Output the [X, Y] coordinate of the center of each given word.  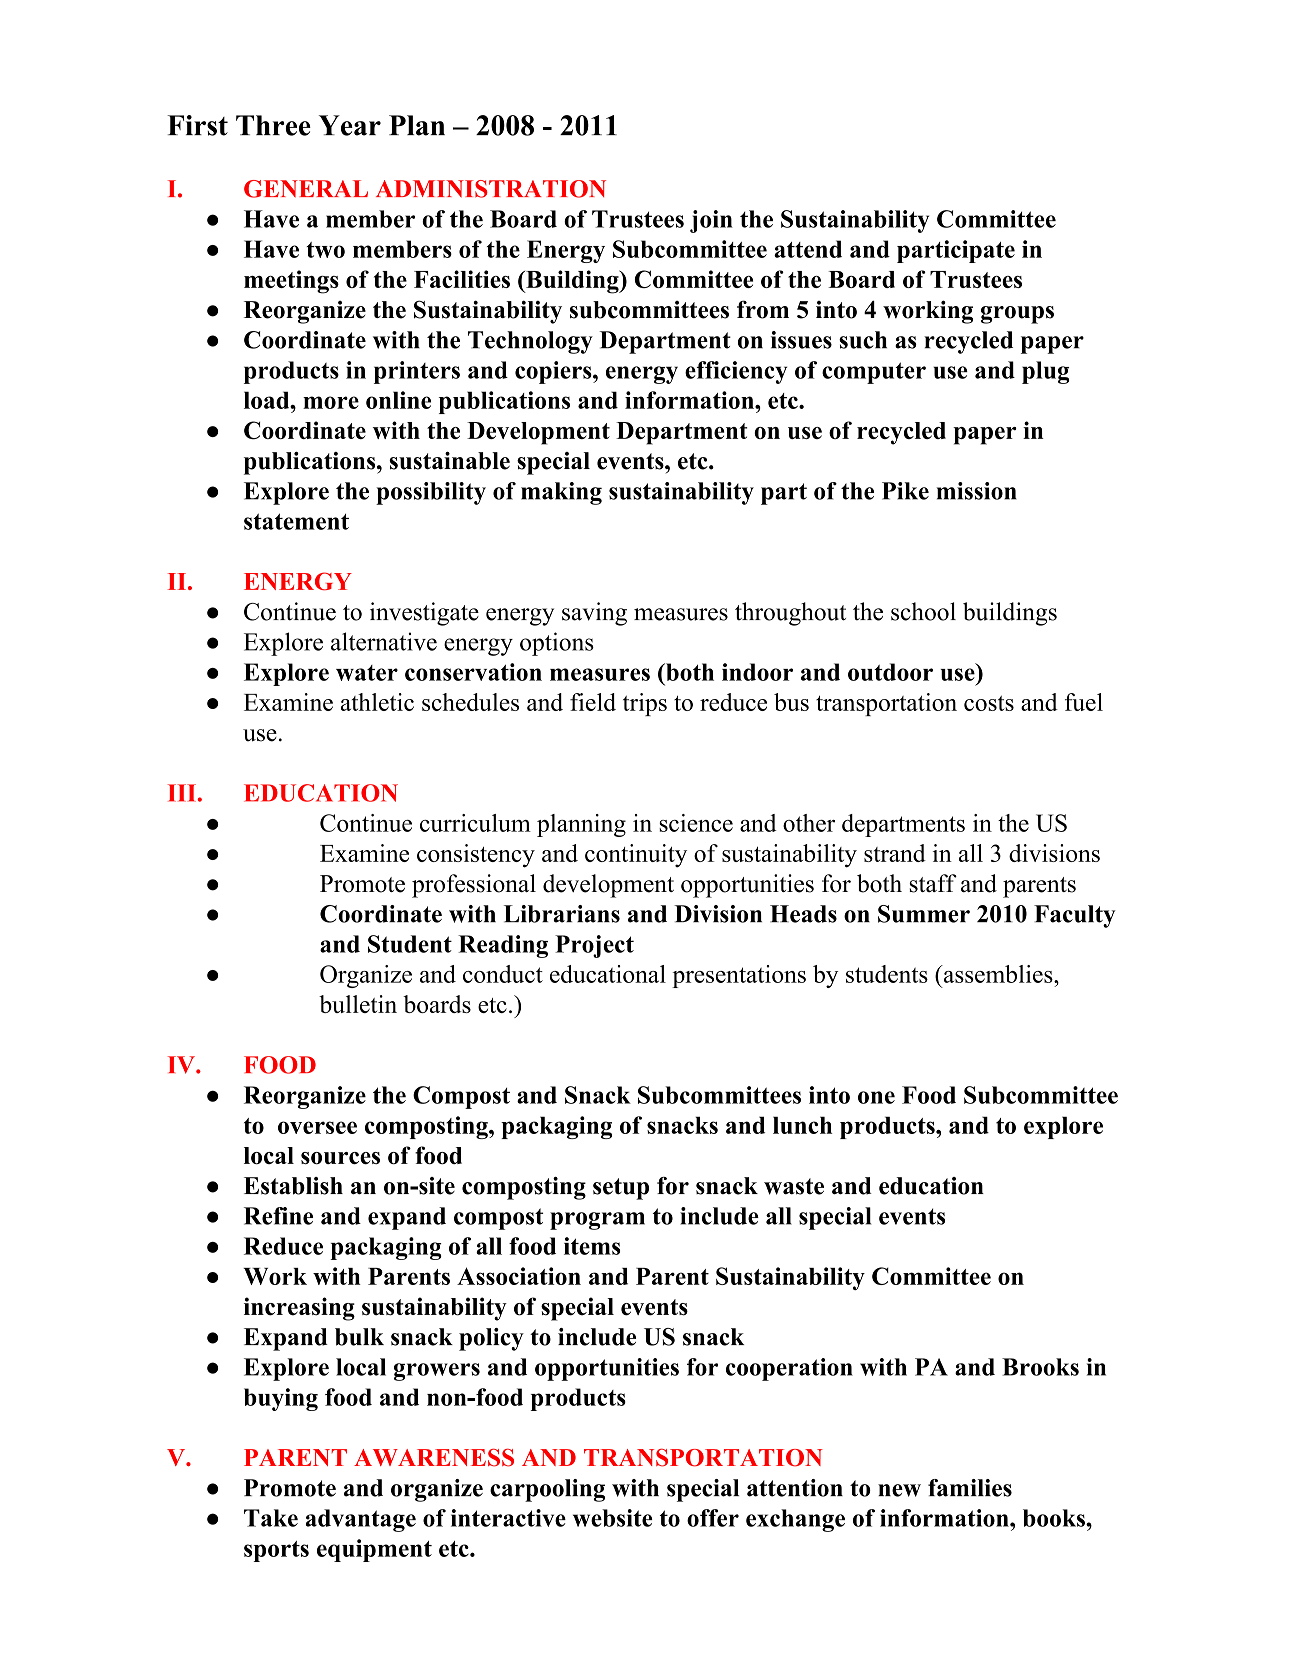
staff [933, 883]
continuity [636, 856]
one [876, 1097]
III [182, 793]
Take [271, 1518]
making [561, 493]
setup [621, 1189]
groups [1017, 315]
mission [977, 491]
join [711, 221]
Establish [293, 1186]
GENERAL [306, 189]
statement [296, 521]
